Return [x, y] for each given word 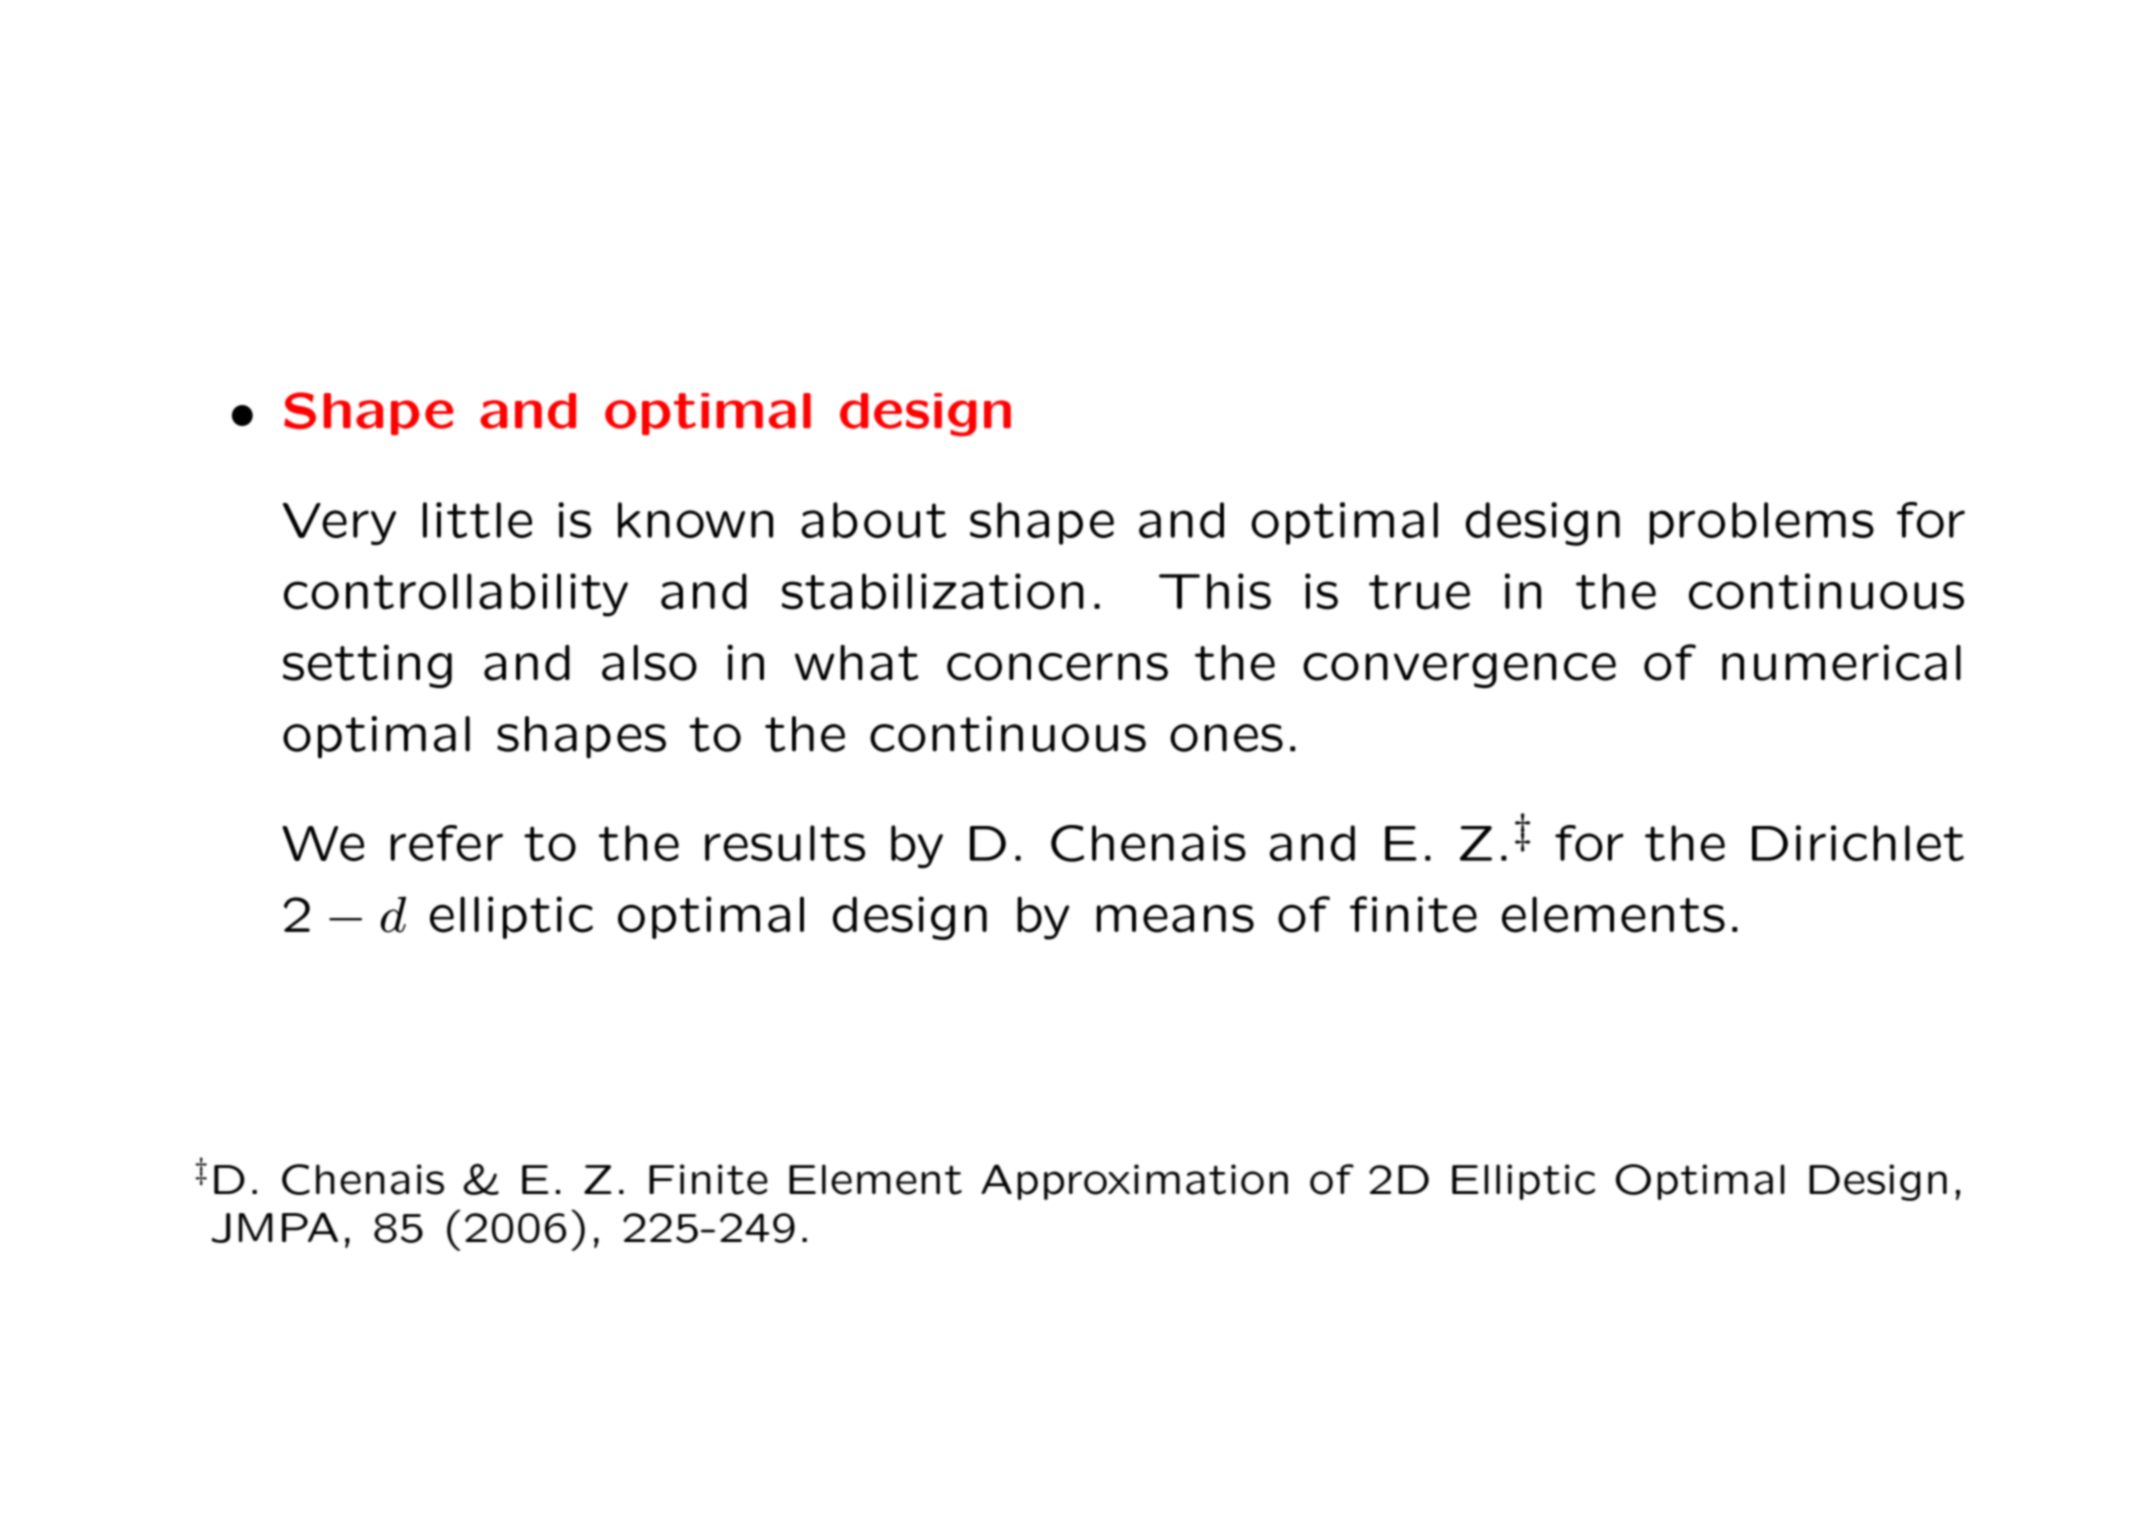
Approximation [1134, 1182]
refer [447, 843]
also [649, 663]
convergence [1459, 670]
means [1175, 918]
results [785, 843]
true [1419, 592]
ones [1226, 738]
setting [367, 666]
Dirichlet [1858, 843]
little [477, 520]
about [873, 520]
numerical [1841, 663]
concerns [1057, 667]
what [857, 663]
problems [1762, 523]
